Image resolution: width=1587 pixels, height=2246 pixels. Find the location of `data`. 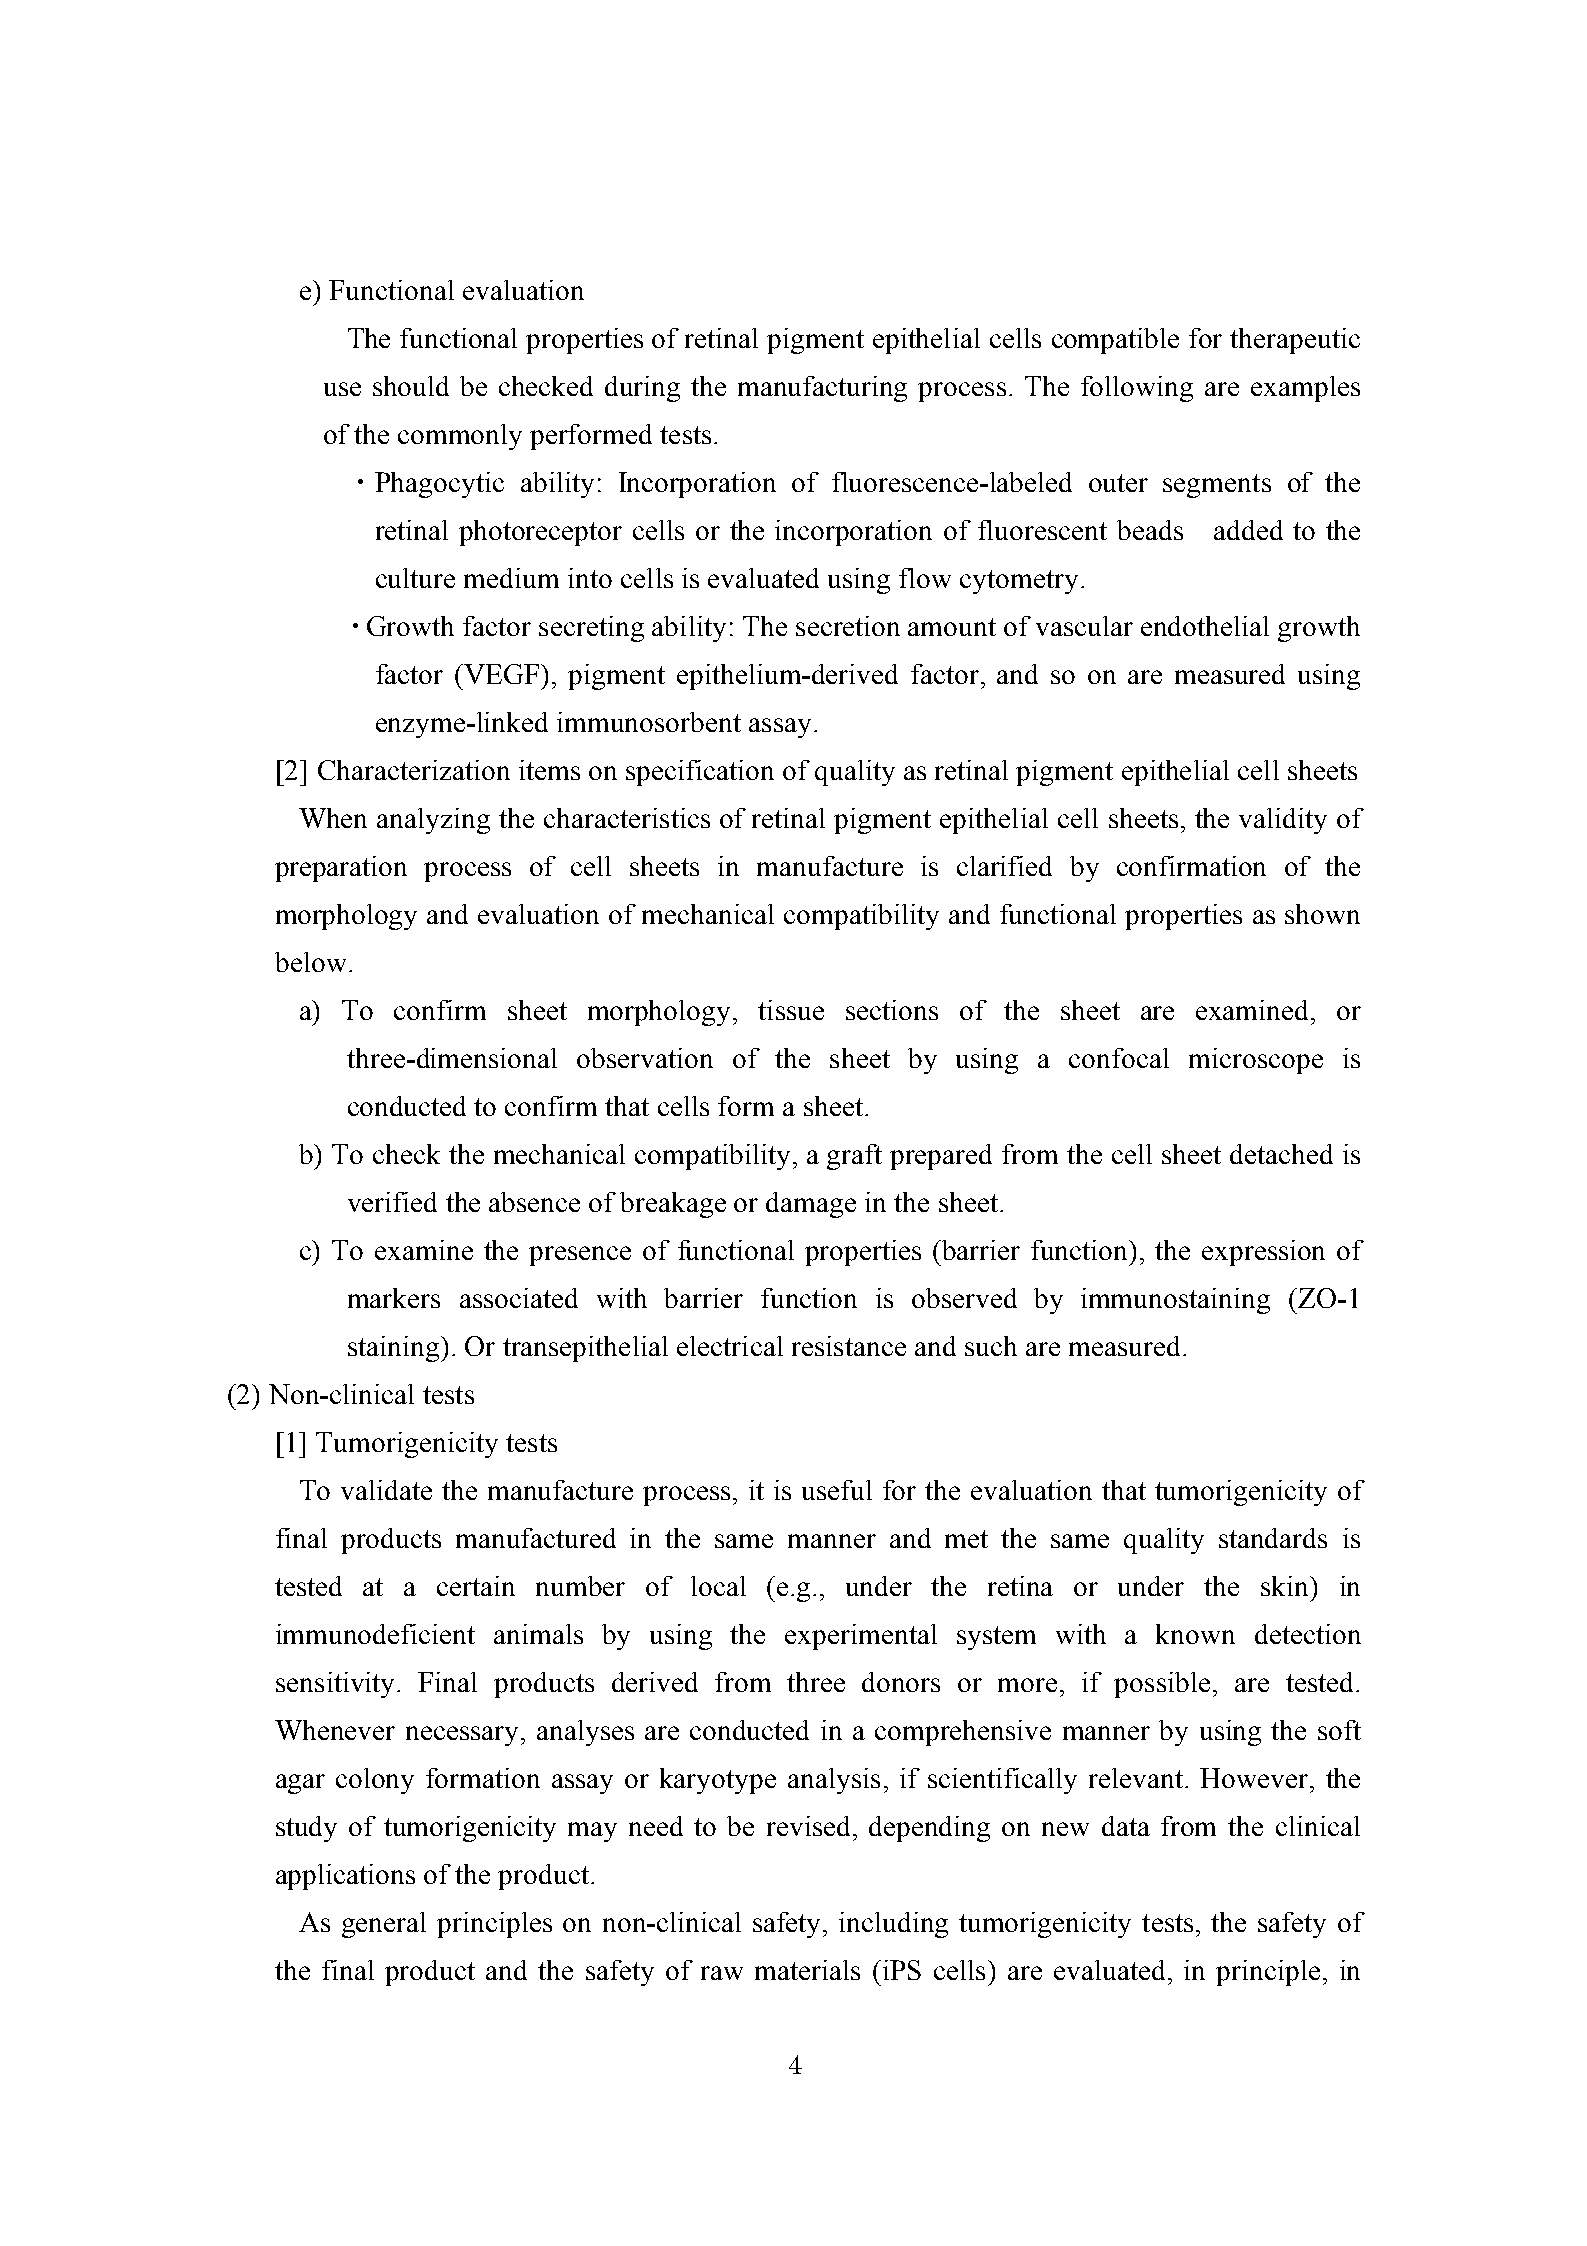

data is located at coordinates (1126, 1826).
